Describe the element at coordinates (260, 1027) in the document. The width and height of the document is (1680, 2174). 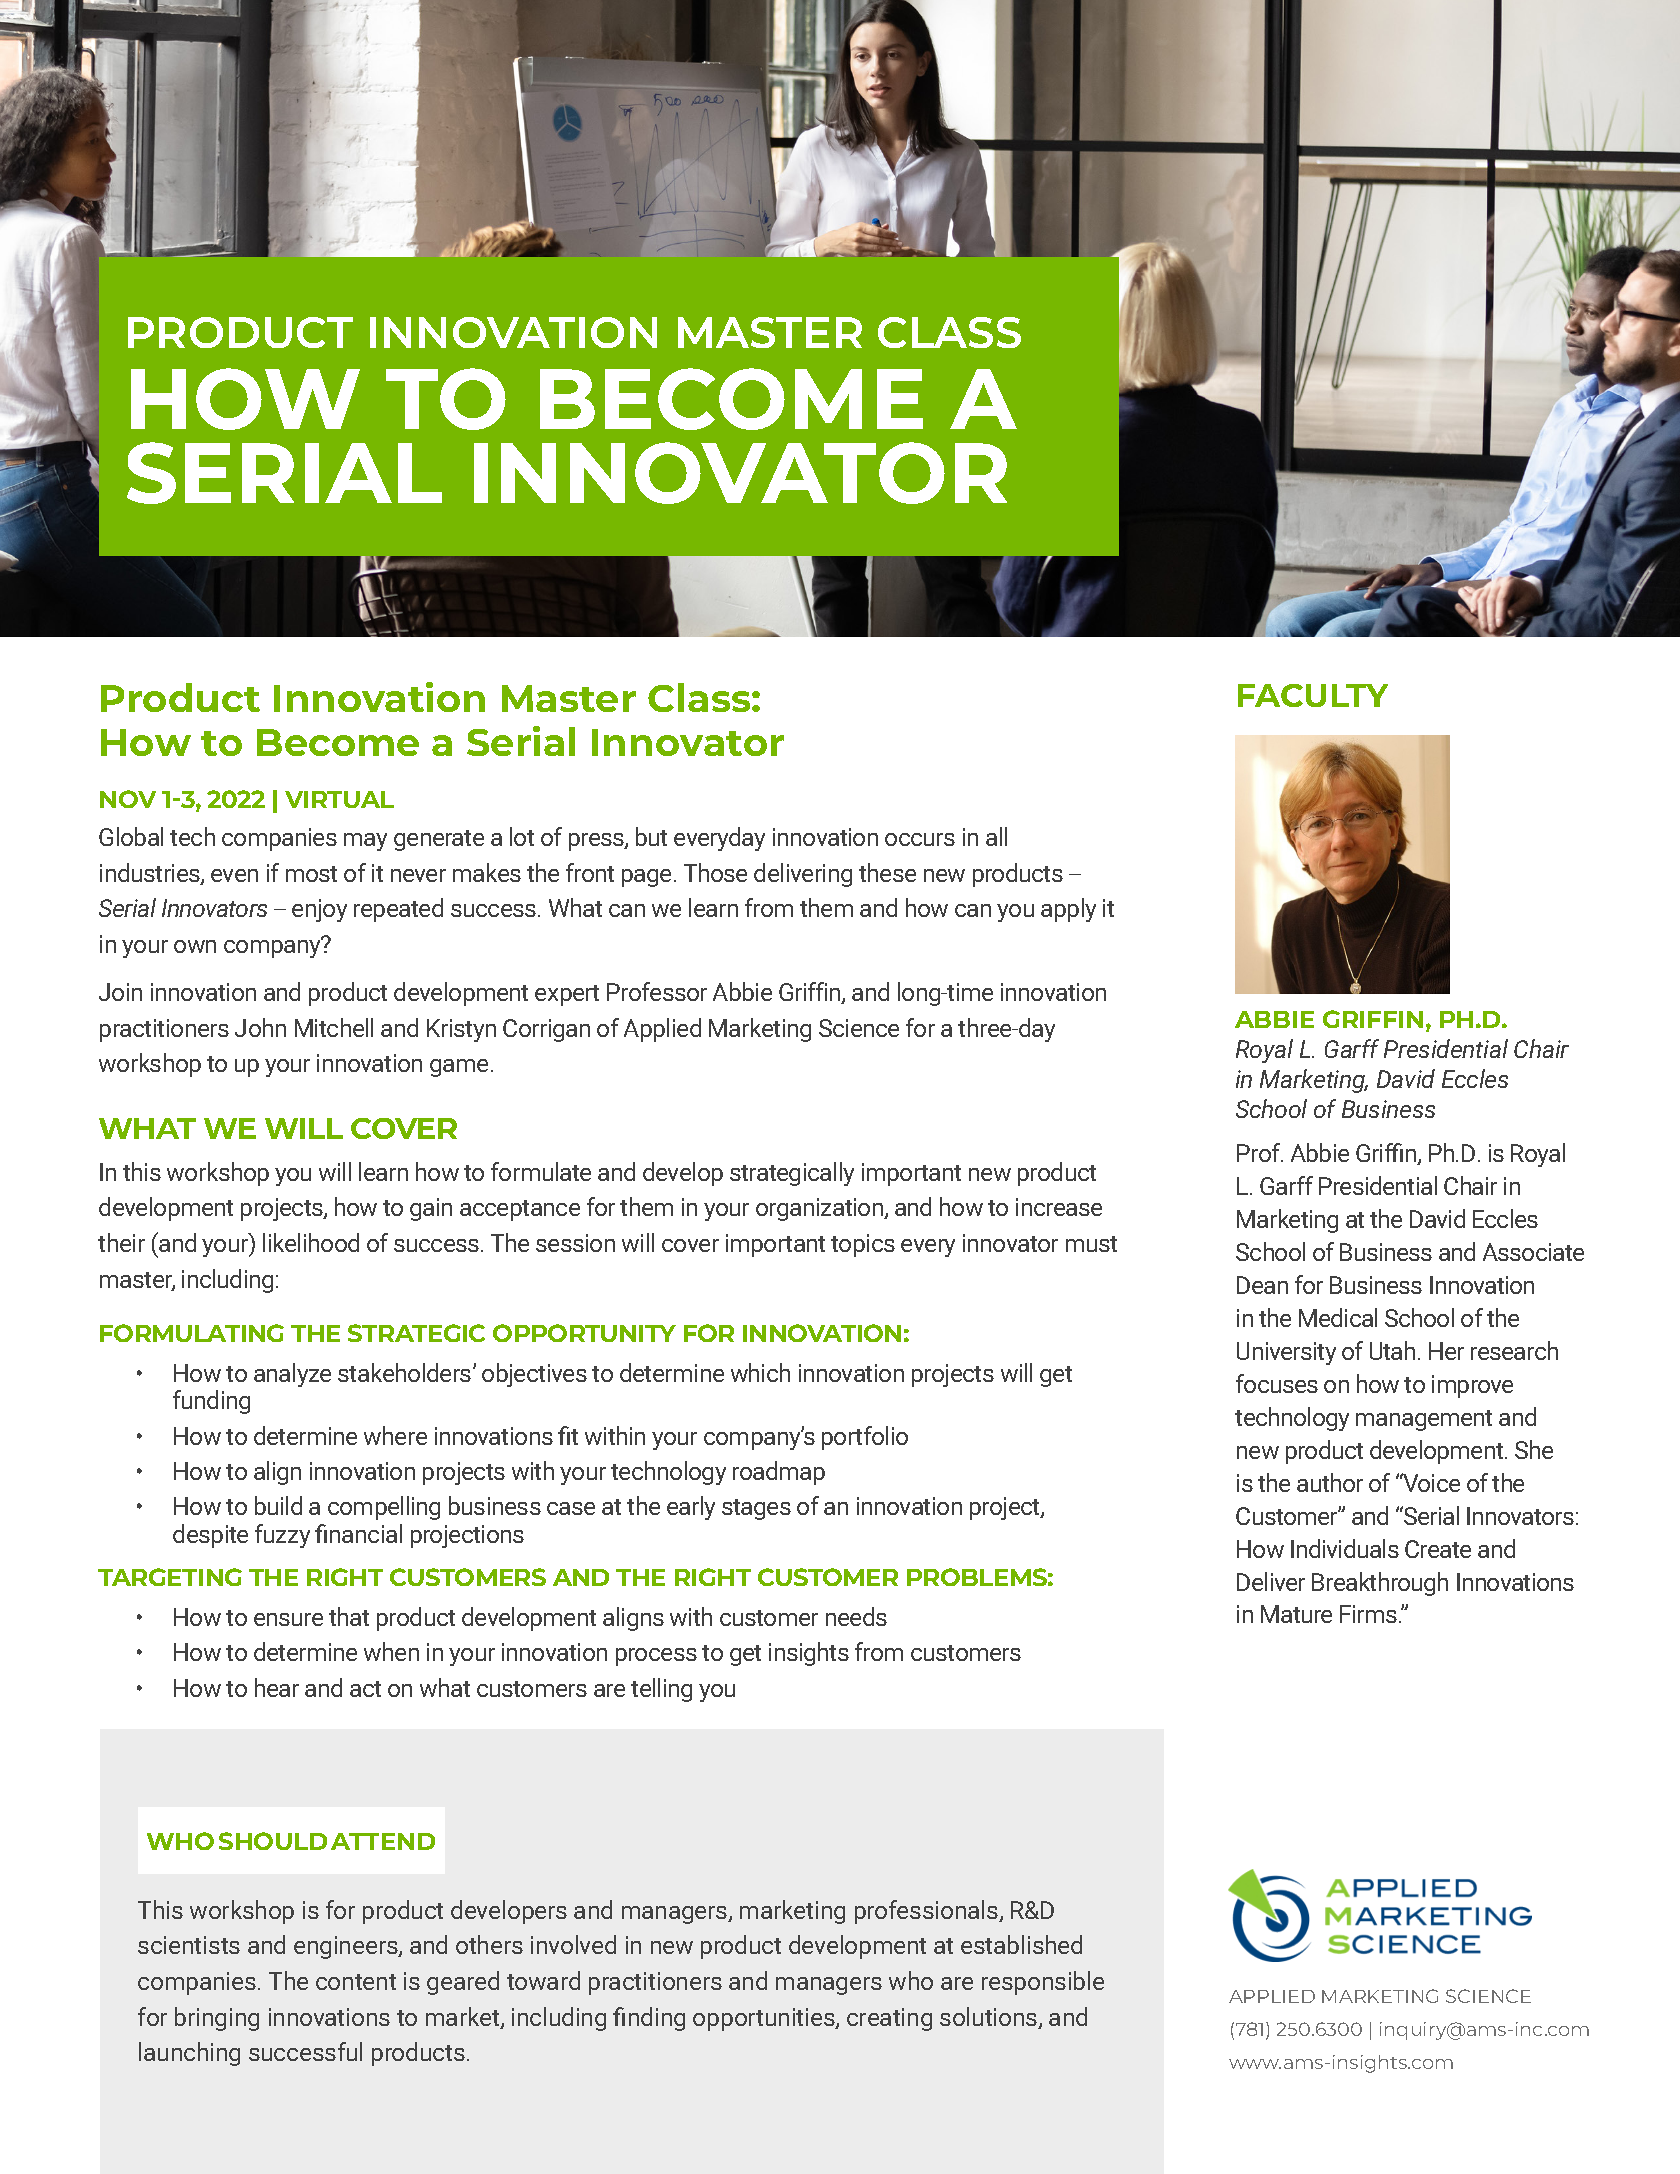
I see `John` at that location.
